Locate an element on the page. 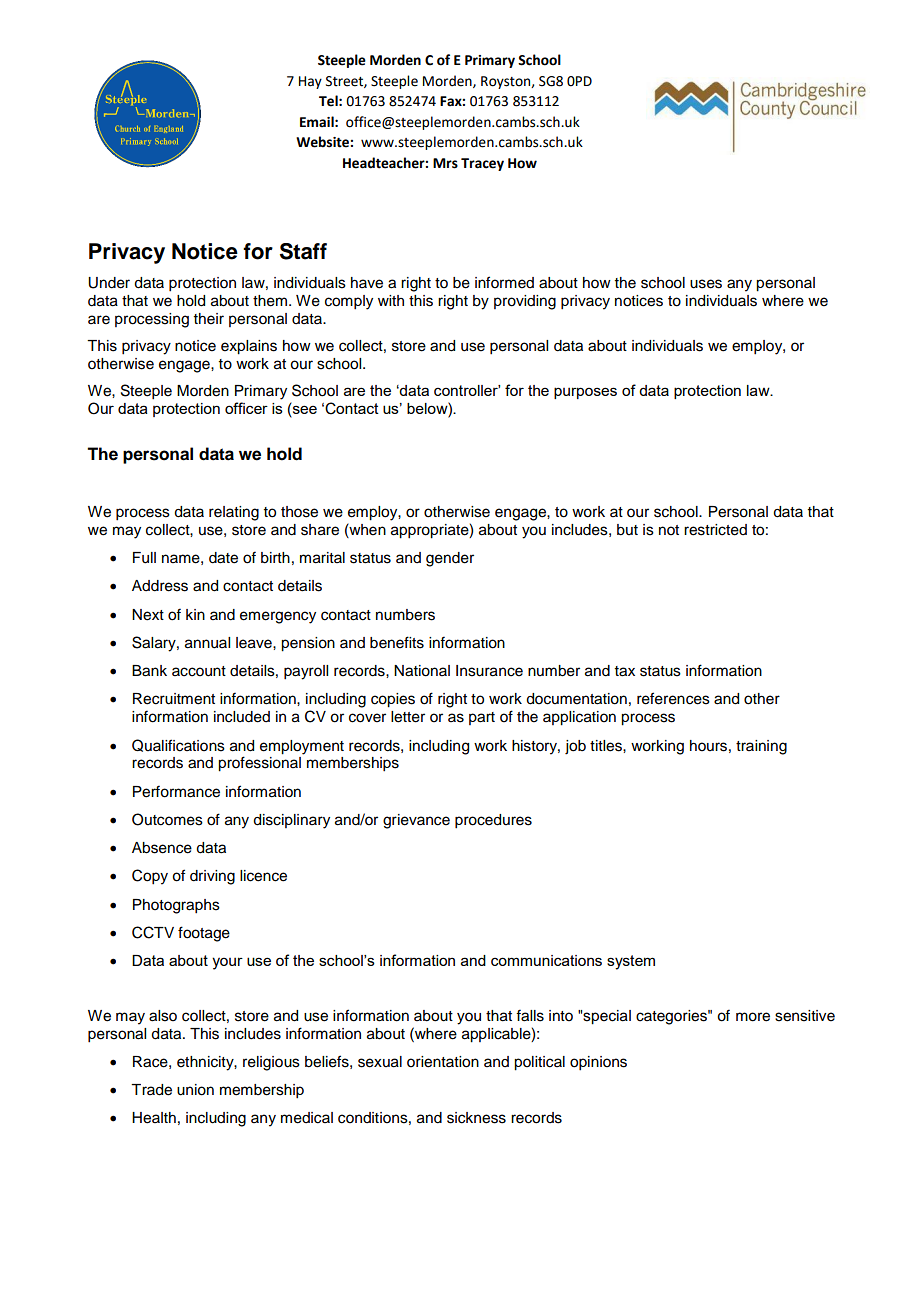 This page has height=1309, width=924. Absence is located at coordinates (162, 848).
